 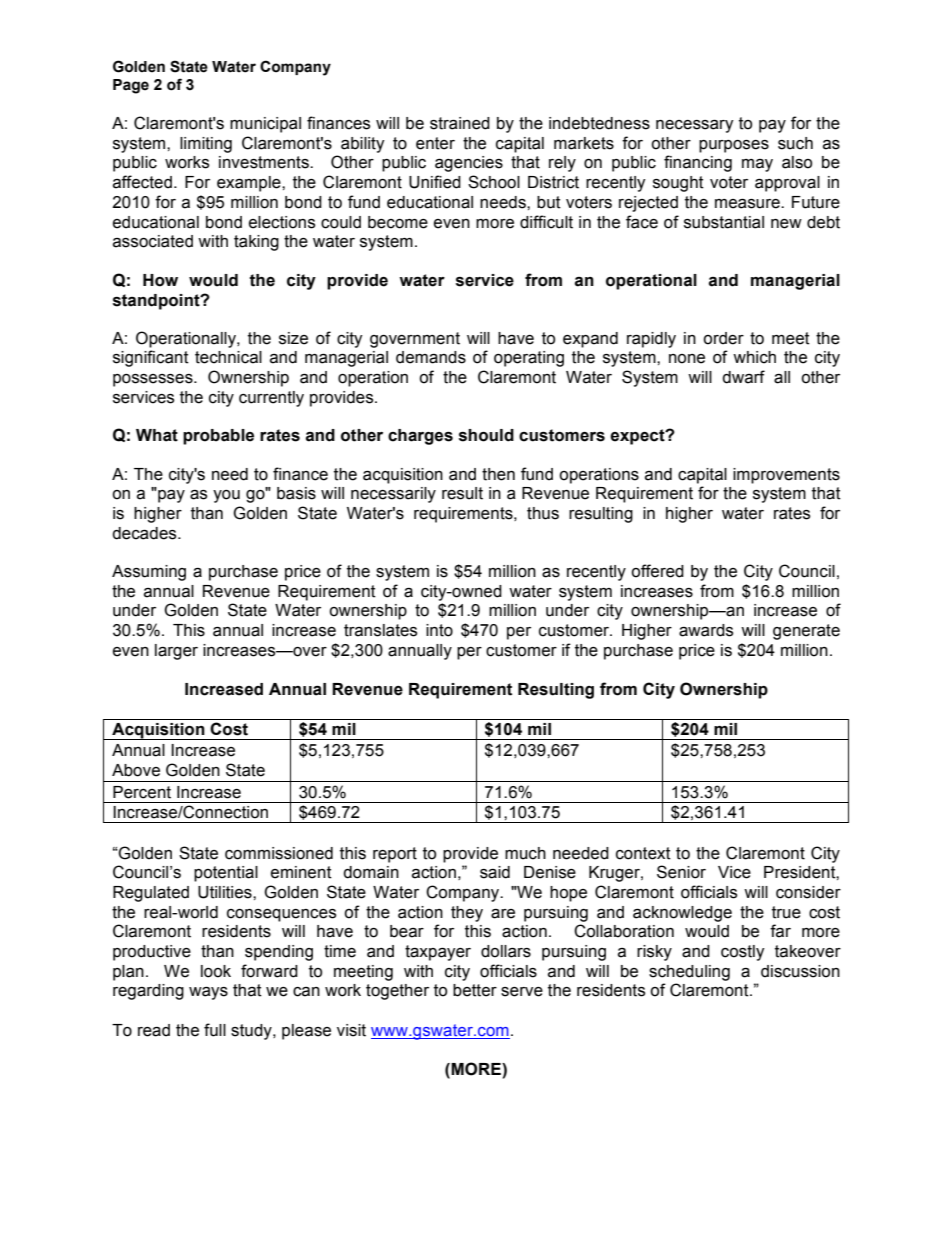 What do you see at coordinates (431, 357) in the screenshot?
I see `demands` at bounding box center [431, 357].
